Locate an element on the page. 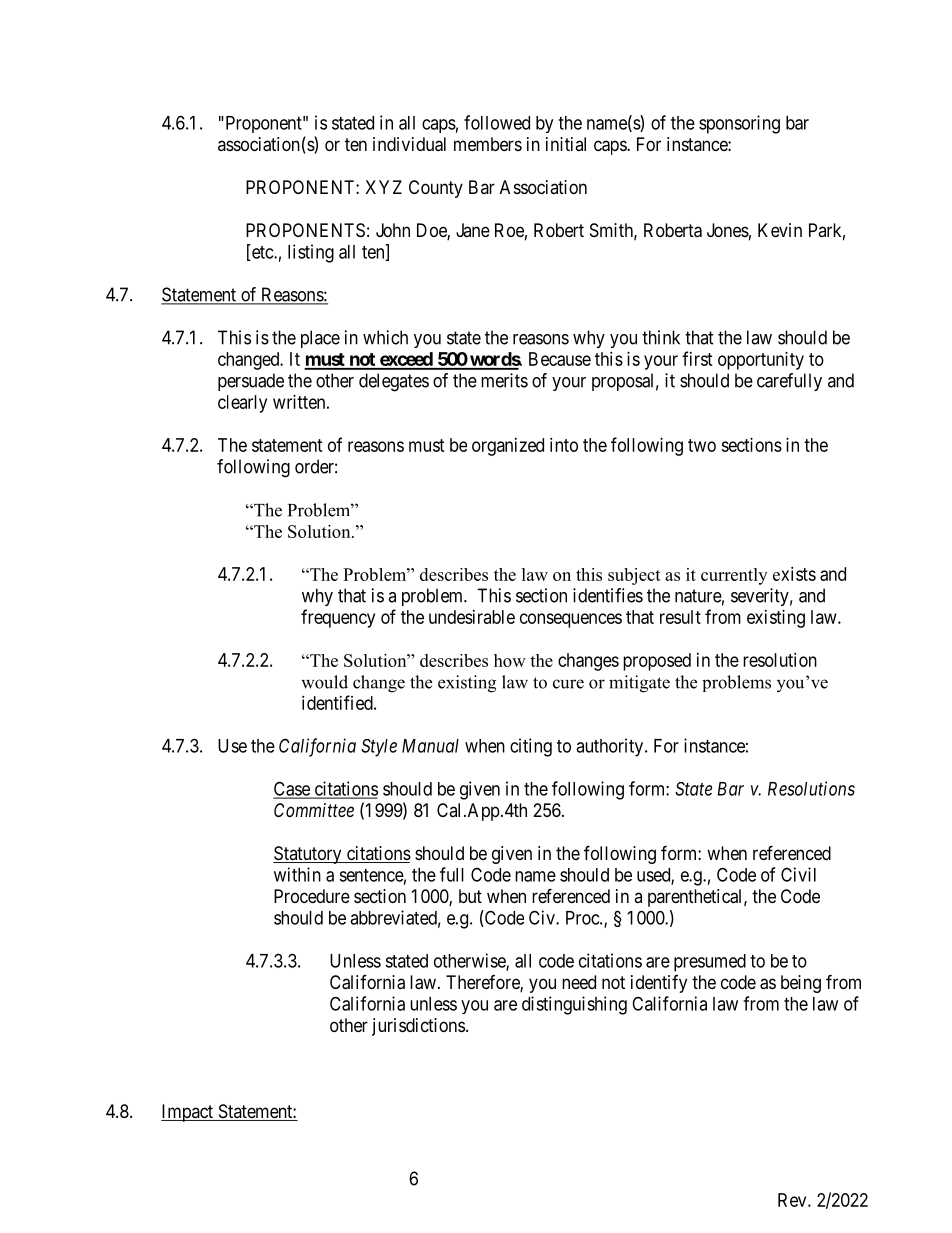  etc is located at coordinates (262, 253).
